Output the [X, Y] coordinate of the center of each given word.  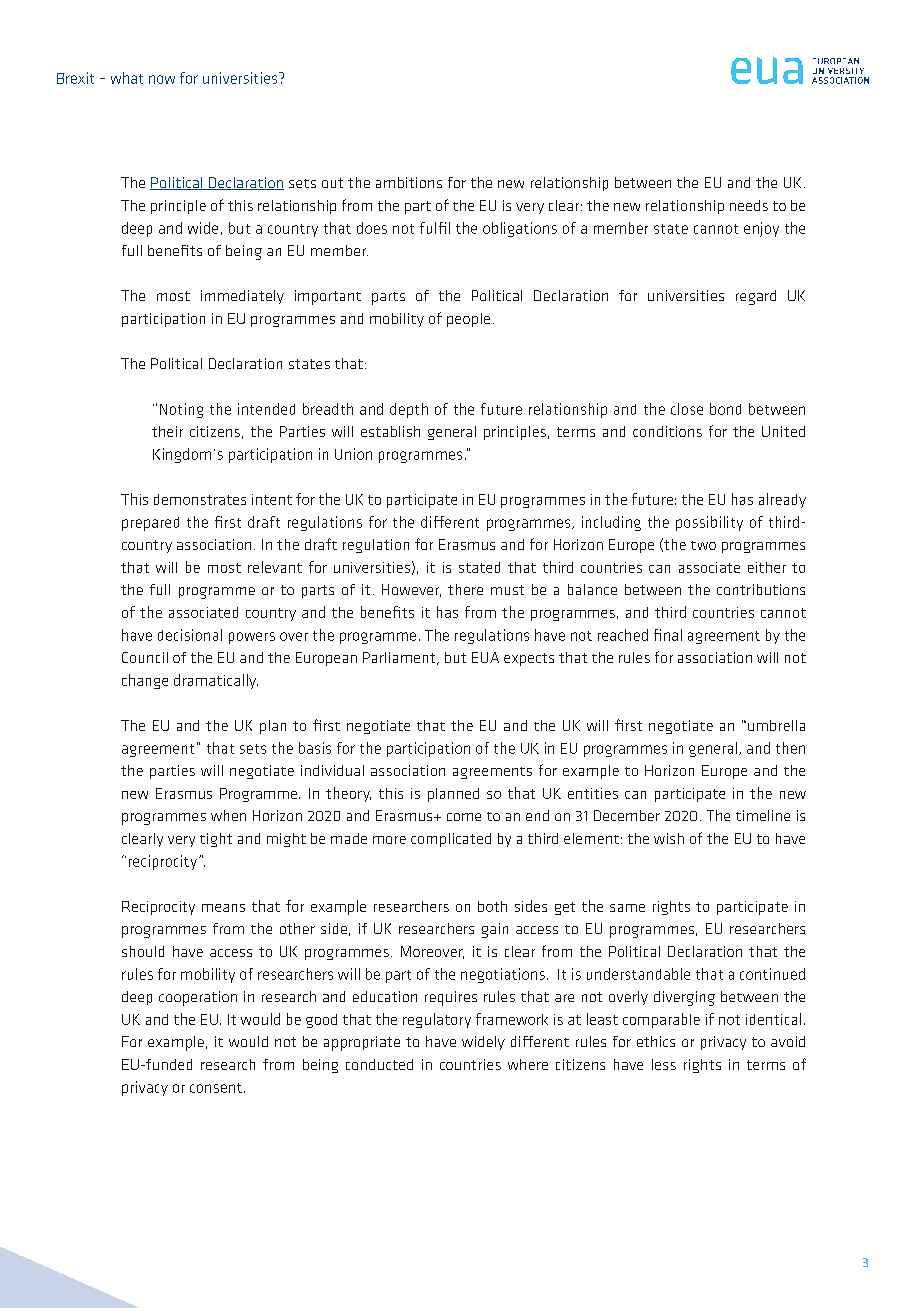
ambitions [409, 182]
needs [749, 205]
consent [217, 1088]
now [162, 79]
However [411, 590]
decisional [190, 635]
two [703, 545]
